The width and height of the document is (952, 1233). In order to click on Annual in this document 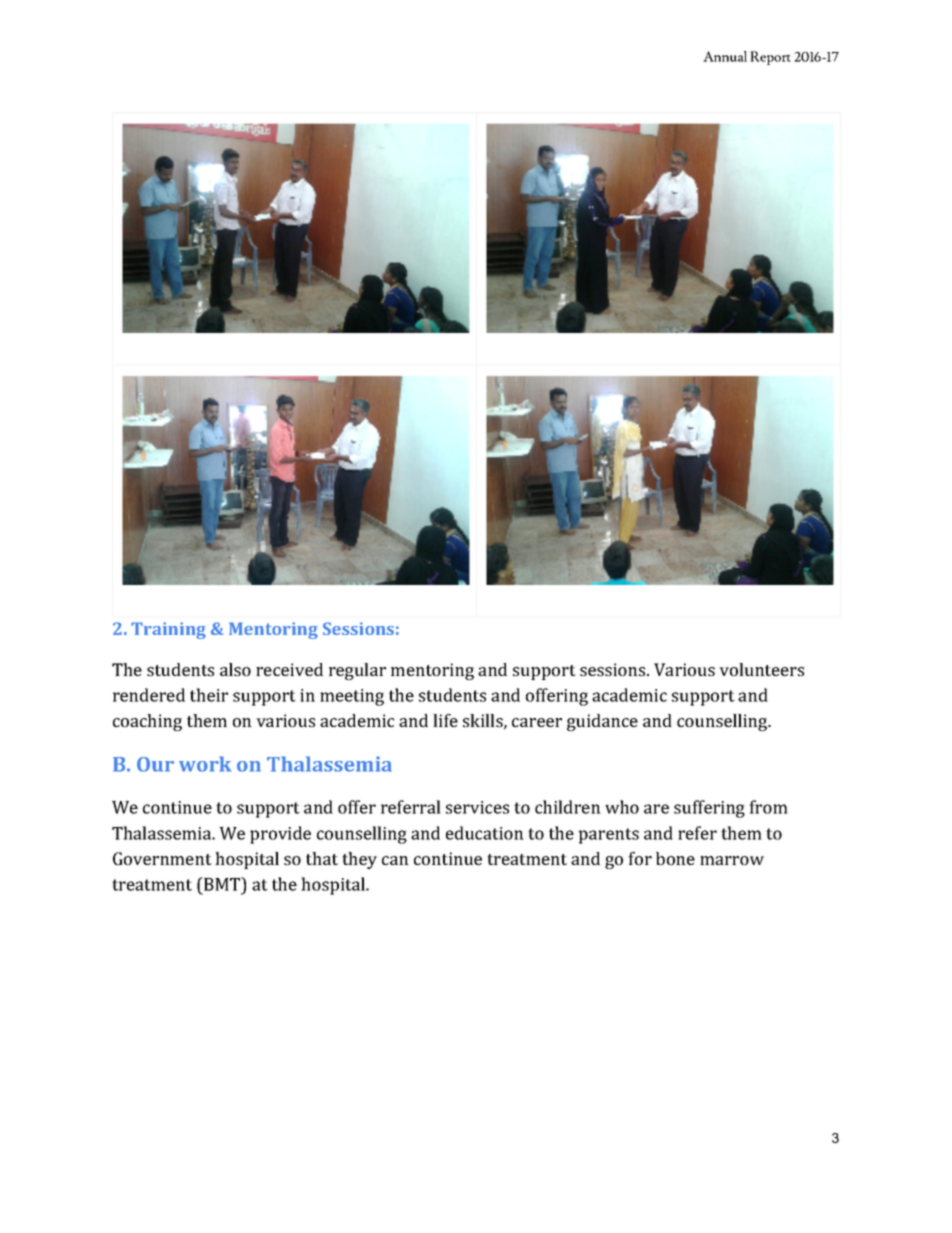, I will do `click(725, 56)`.
